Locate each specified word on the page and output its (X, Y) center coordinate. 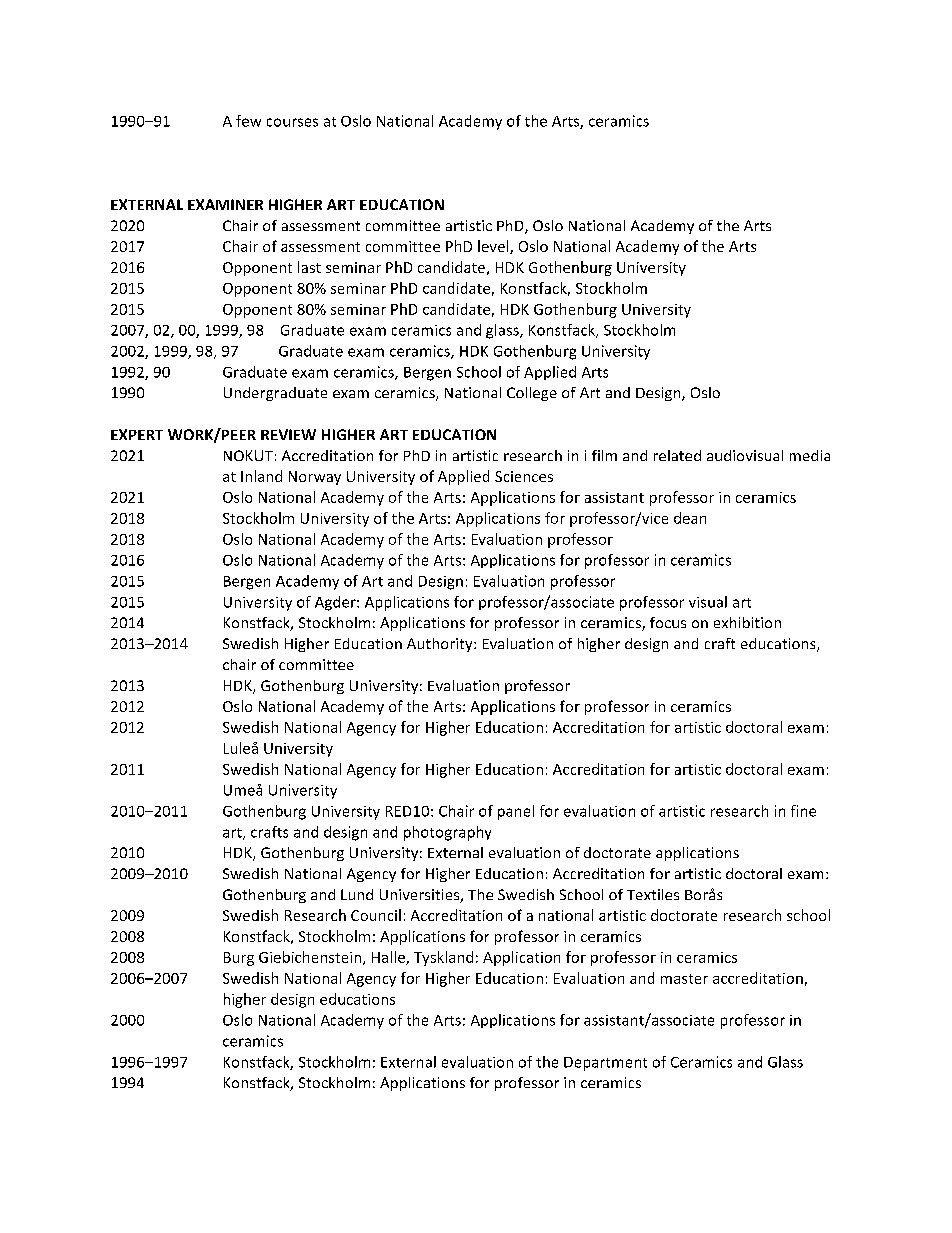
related (677, 455)
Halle (389, 958)
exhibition (747, 622)
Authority (441, 645)
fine (803, 811)
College (532, 394)
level (494, 247)
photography (447, 833)
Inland (261, 476)
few (248, 121)
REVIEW (288, 434)
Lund (357, 894)
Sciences (524, 476)
